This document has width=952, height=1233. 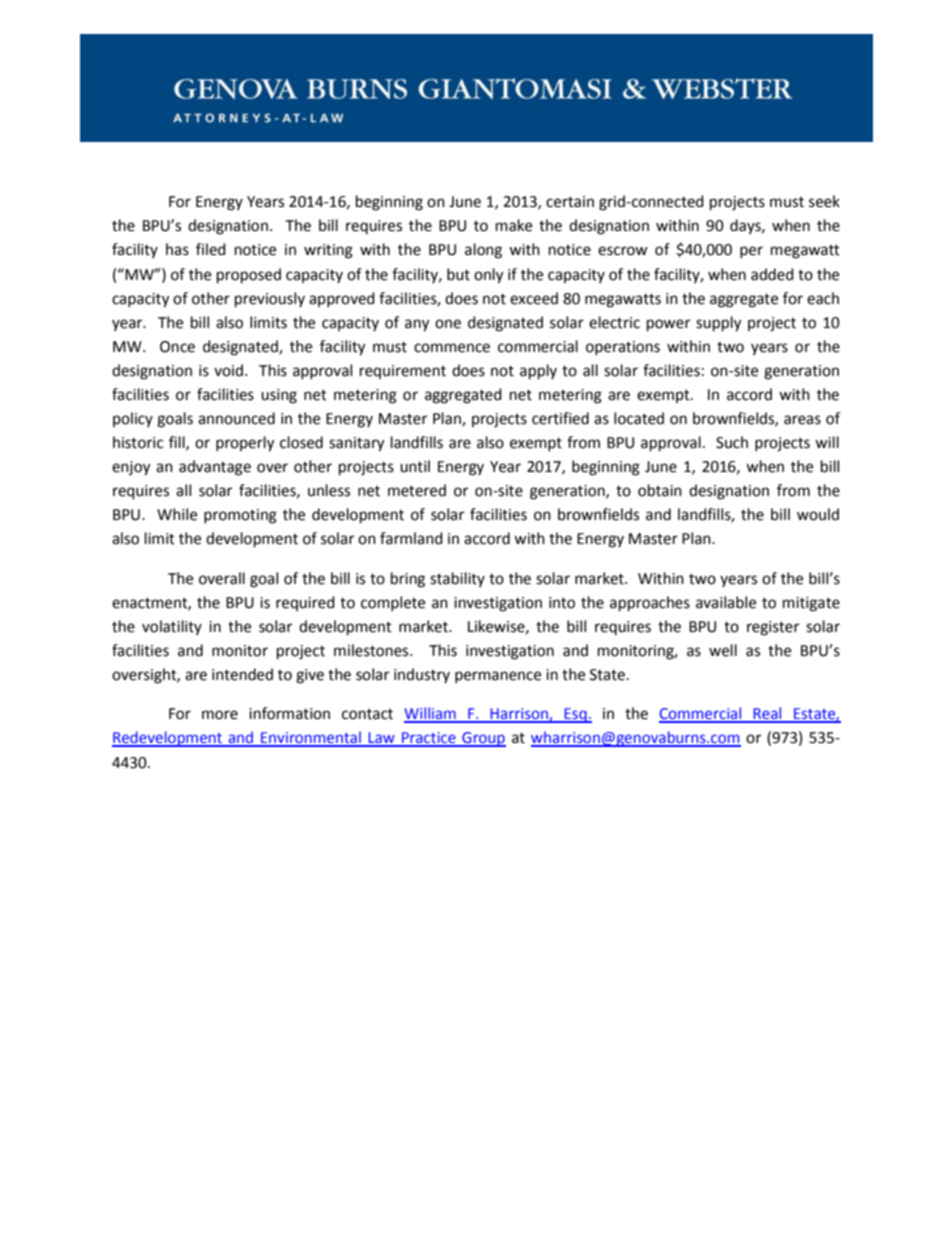 What do you see at coordinates (177, 347) in the document?
I see `Once` at bounding box center [177, 347].
